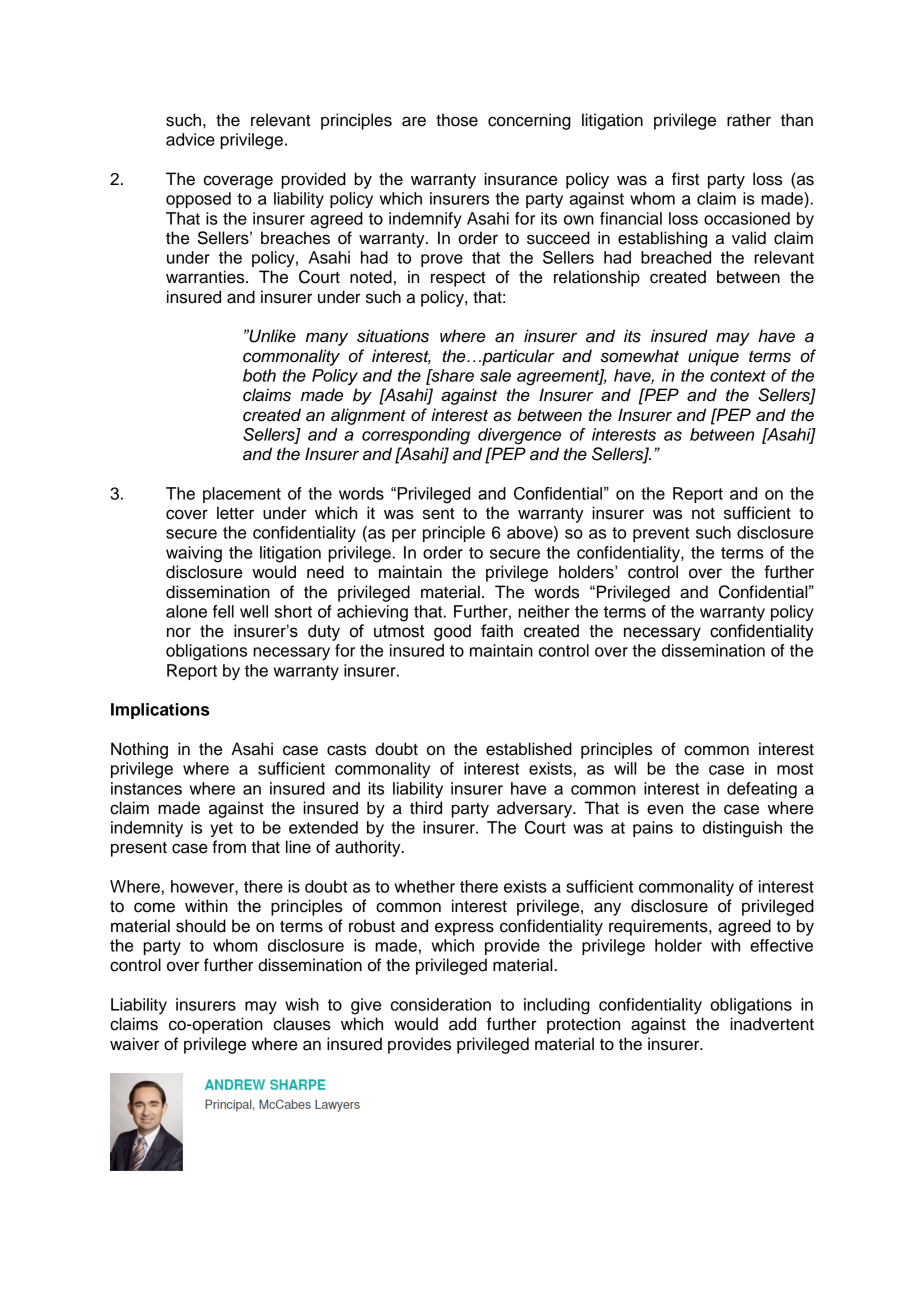  Describe the element at coordinates (462, 1024) in the page. I see `add` at that location.
